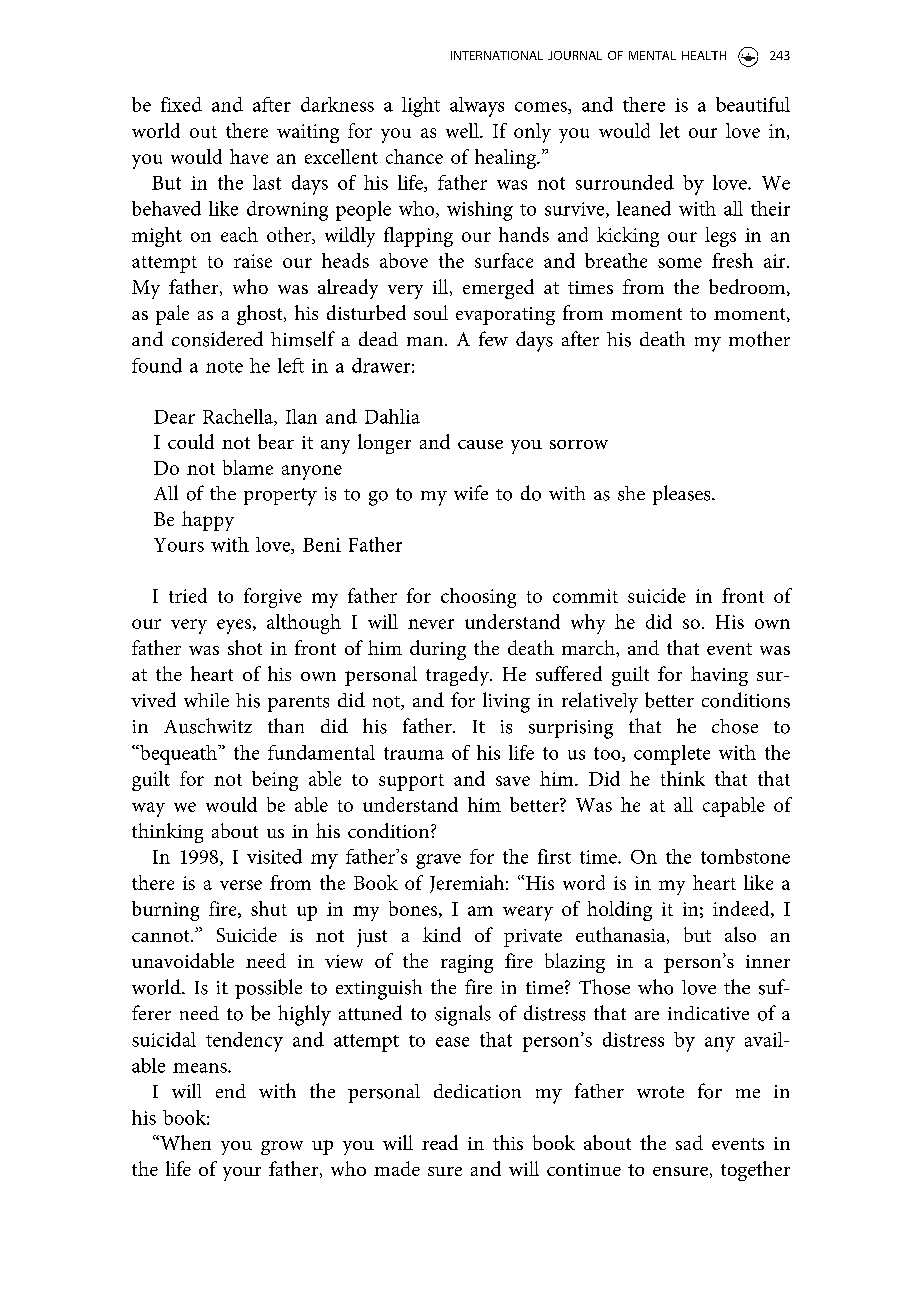  What do you see at coordinates (181, 104) in the image?
I see `fixed` at bounding box center [181, 104].
